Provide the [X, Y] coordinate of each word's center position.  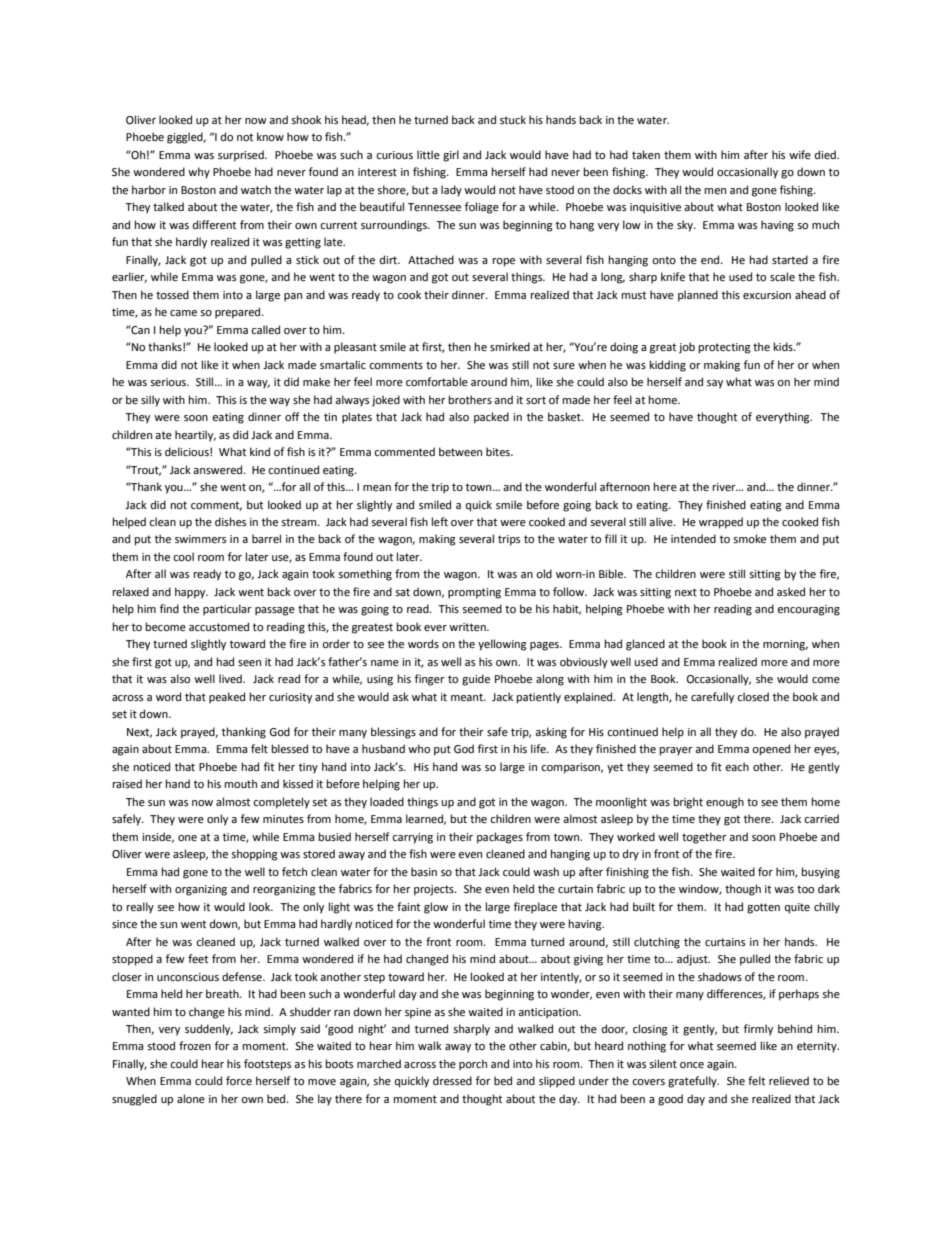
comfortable [437, 382]
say [715, 384]
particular [227, 610]
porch [473, 1065]
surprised [242, 156]
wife [800, 154]
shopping [254, 855]
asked [791, 592]
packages [500, 838]
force [239, 1081]
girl [451, 156]
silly [150, 401]
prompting [474, 593]
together [704, 838]
